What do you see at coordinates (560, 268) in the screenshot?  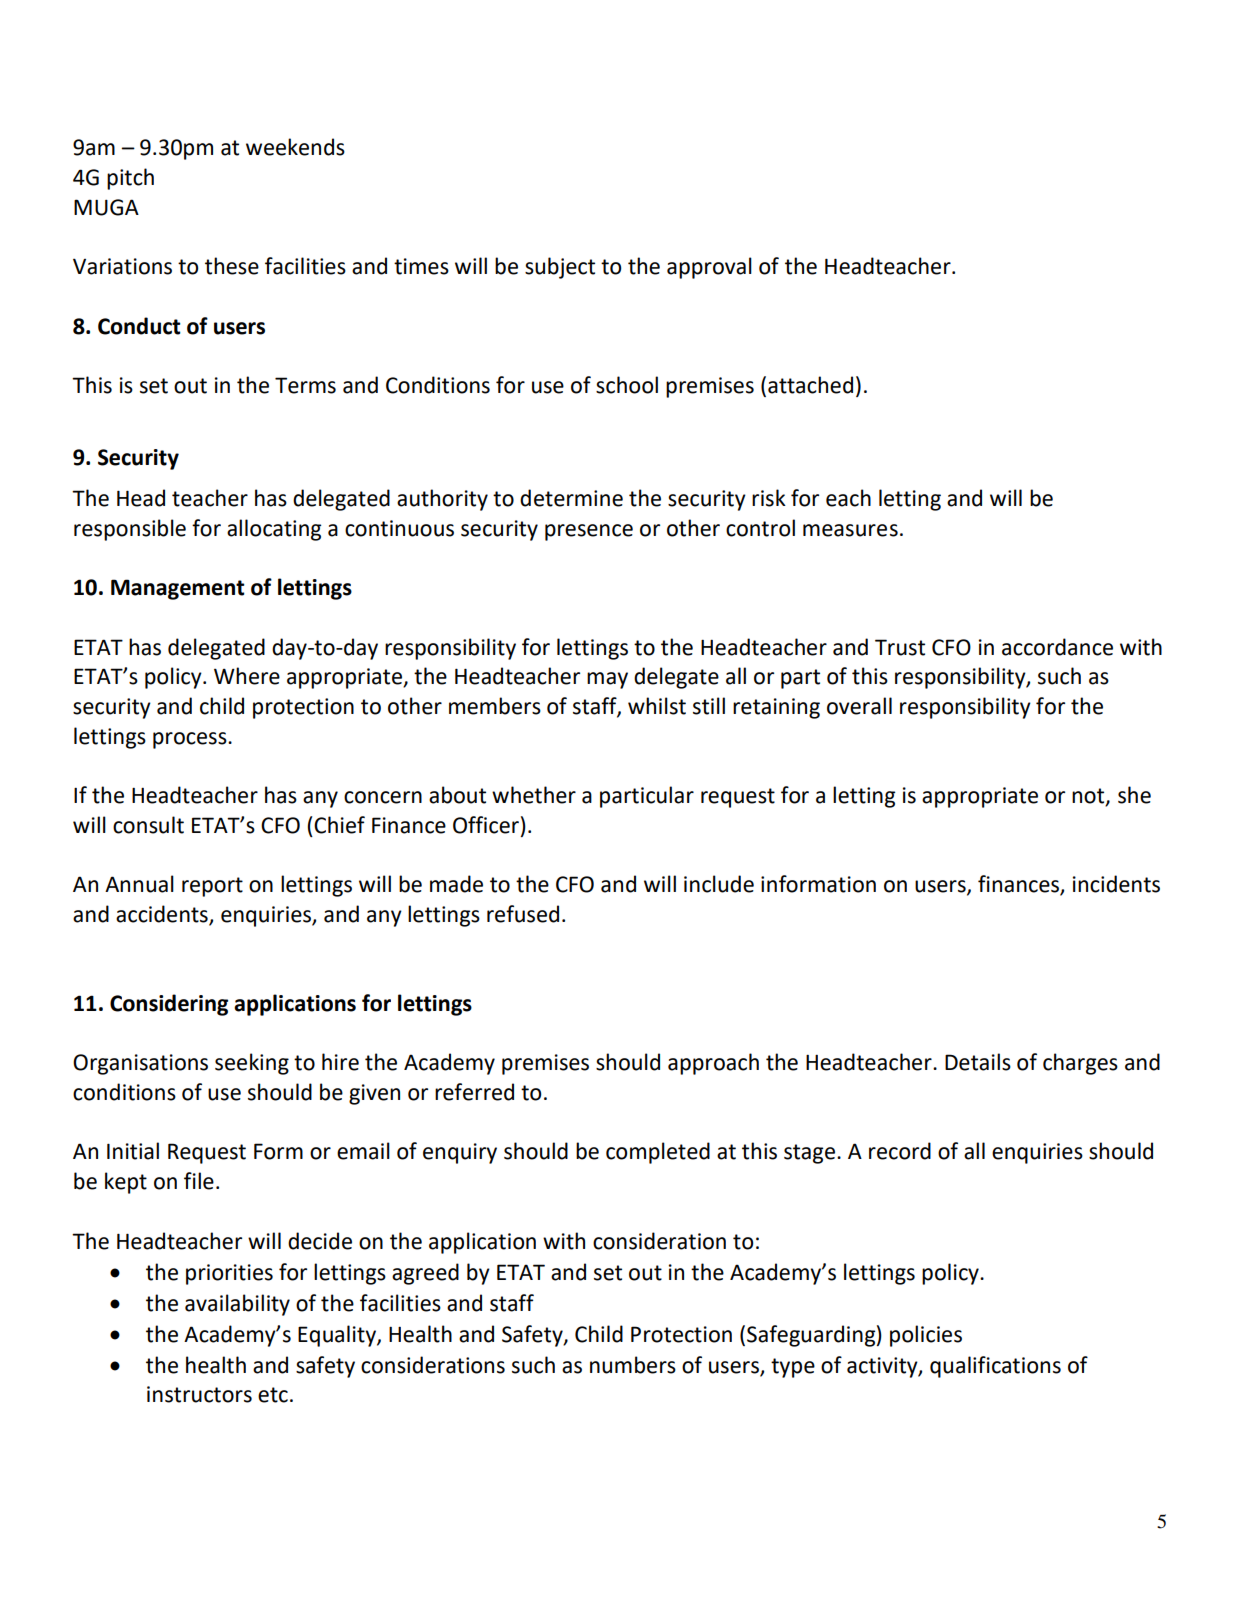 I see `subject` at bounding box center [560, 268].
